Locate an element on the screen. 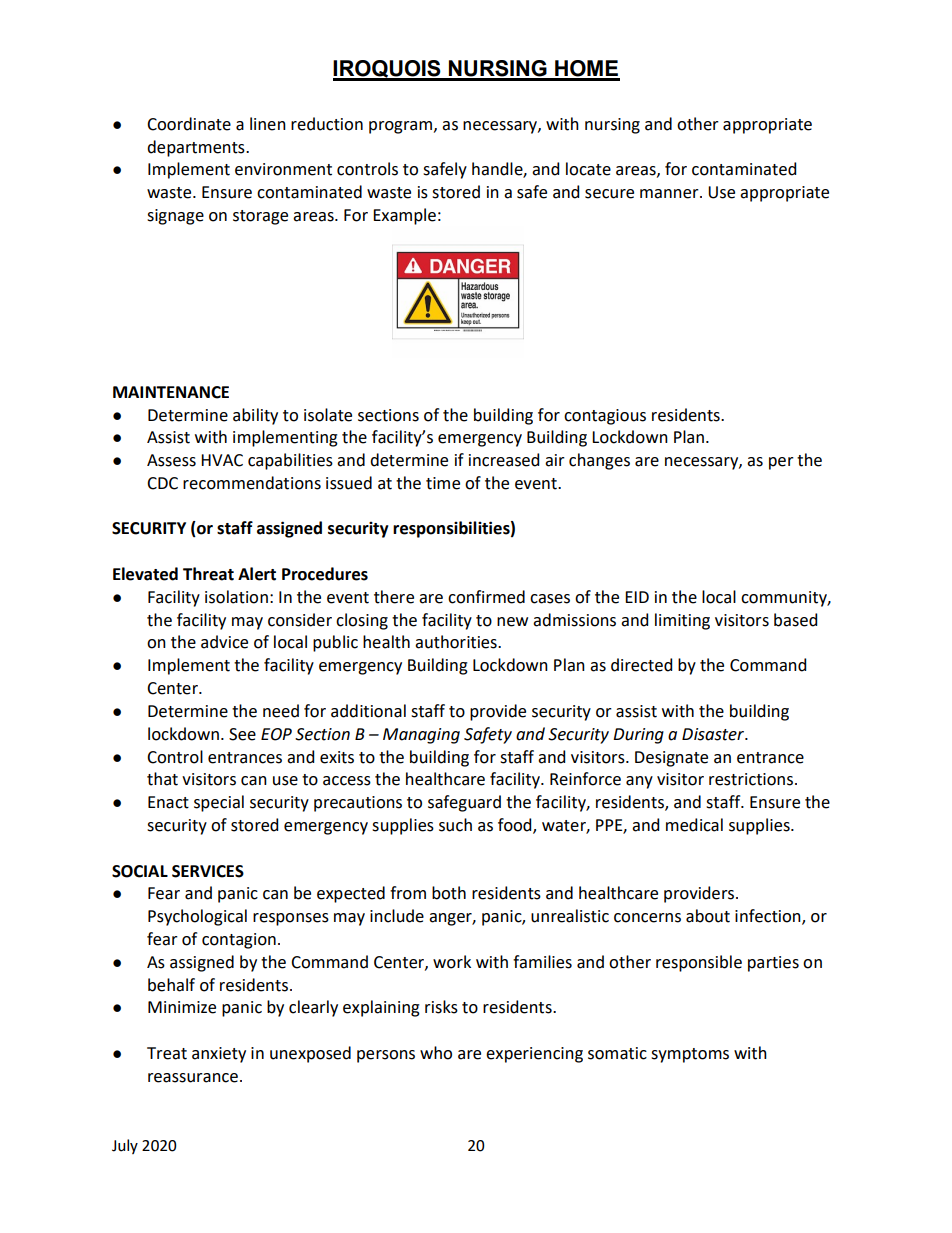  reassurance is located at coordinates (193, 1078).
